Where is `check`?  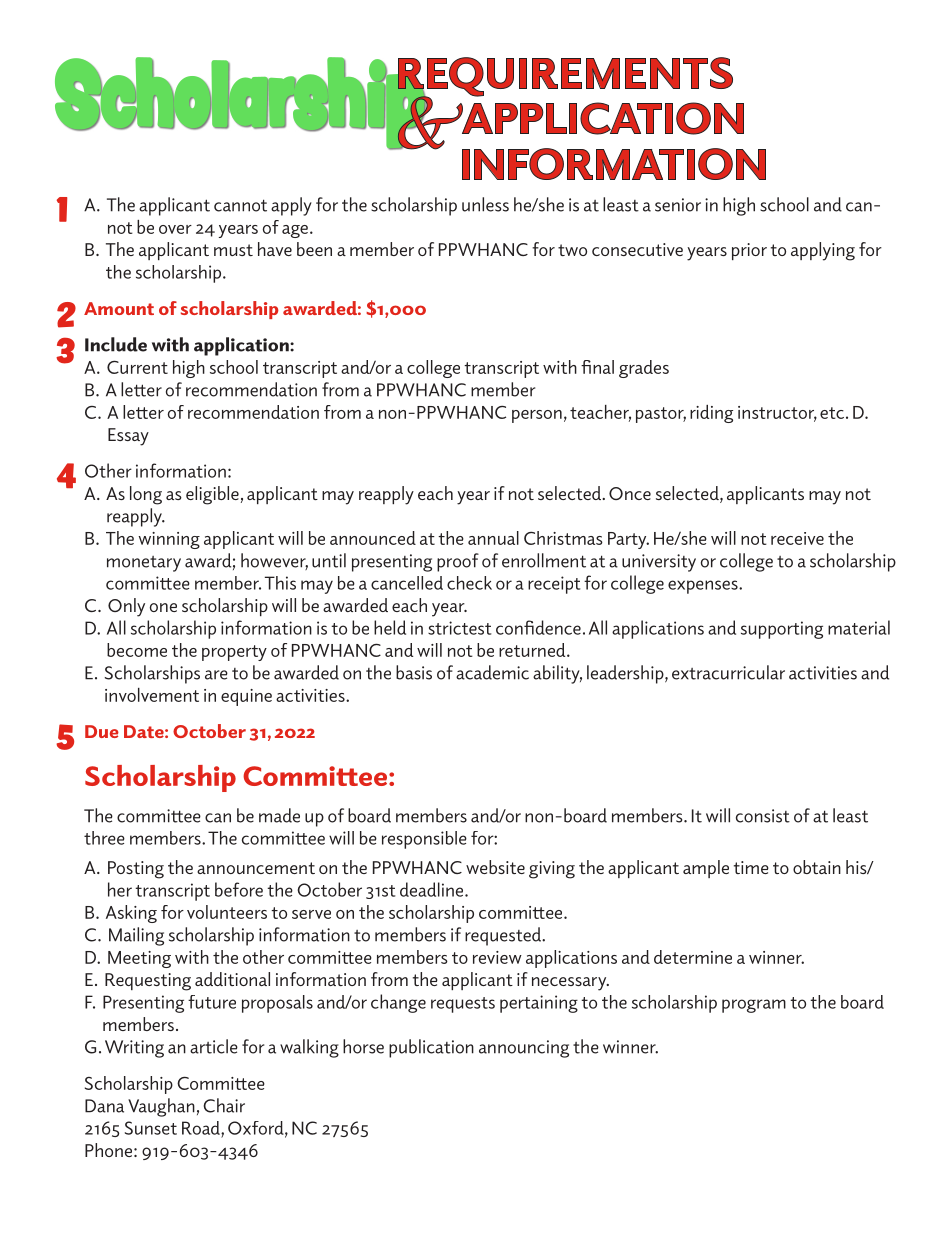 check is located at coordinates (469, 583).
